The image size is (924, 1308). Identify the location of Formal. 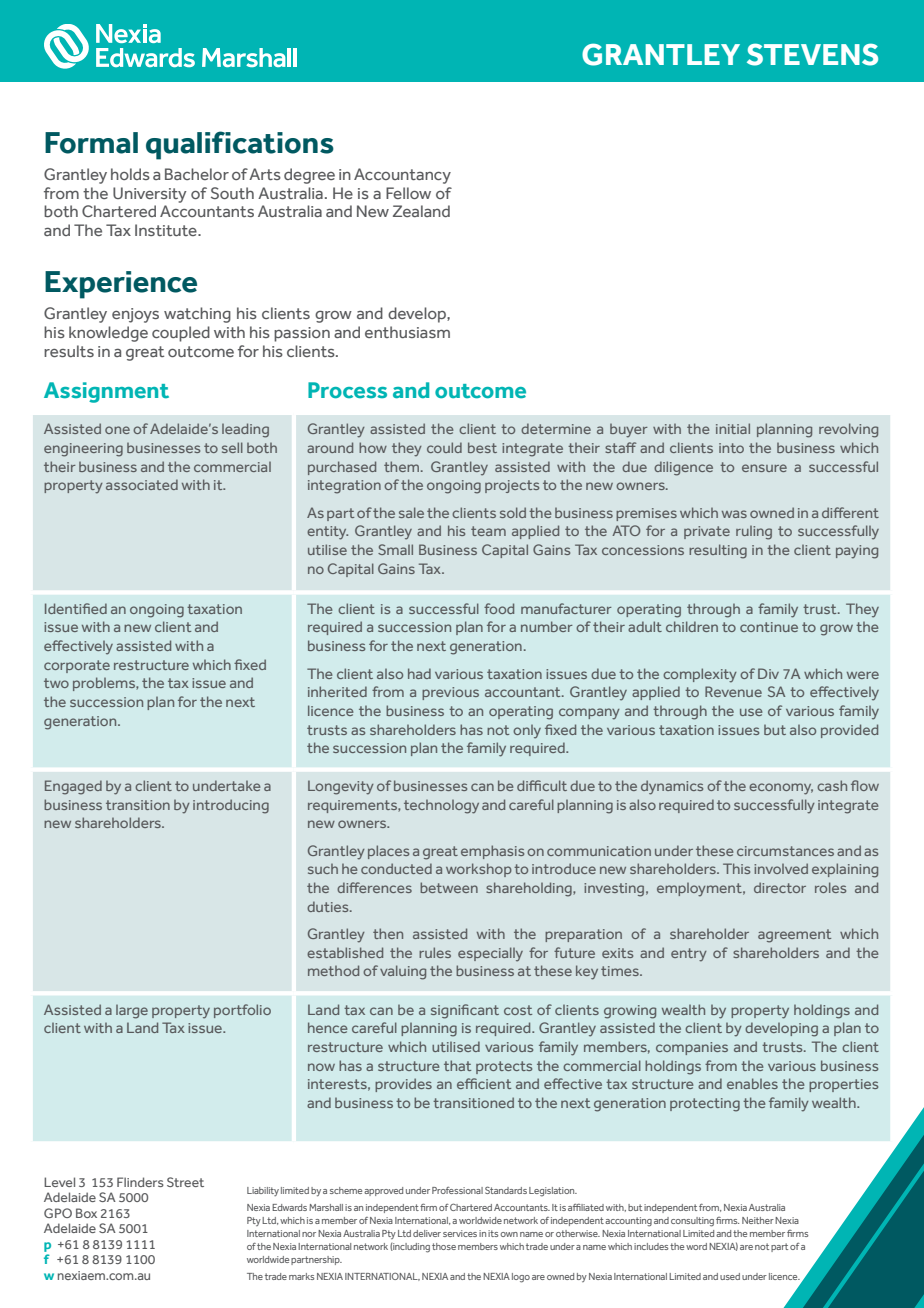
(91, 143).
